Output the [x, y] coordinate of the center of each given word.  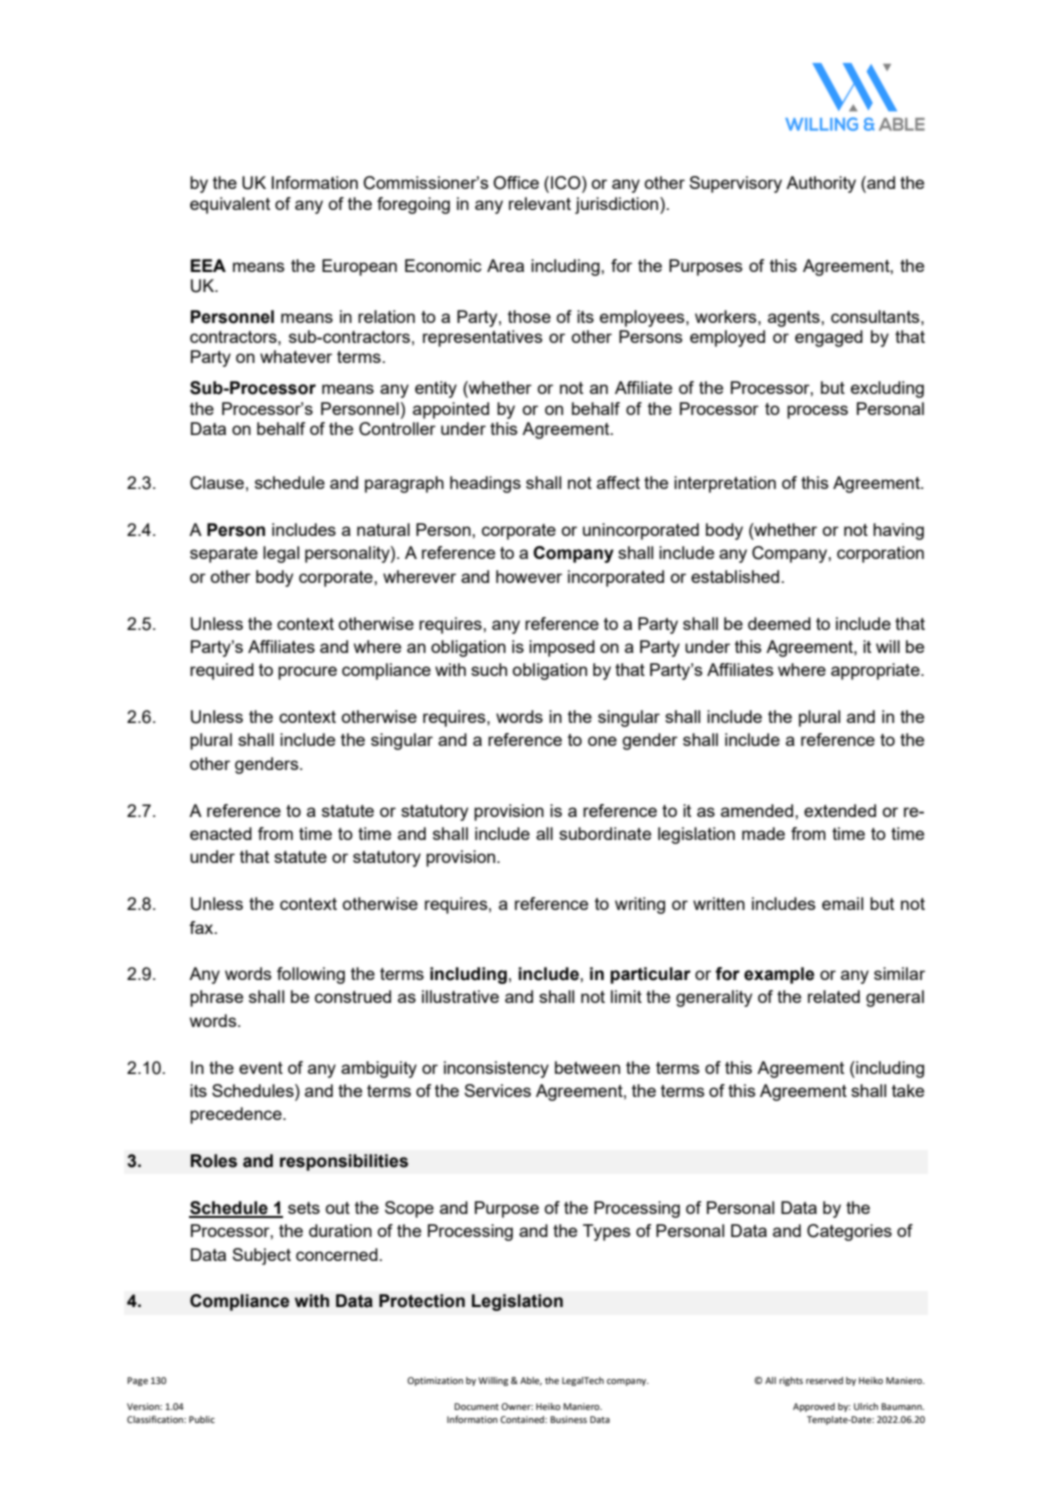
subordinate [605, 833]
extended [840, 810]
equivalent [230, 205]
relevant [540, 203]
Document [476, 1406]
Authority [821, 184]
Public [202, 1419]
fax [202, 927]
